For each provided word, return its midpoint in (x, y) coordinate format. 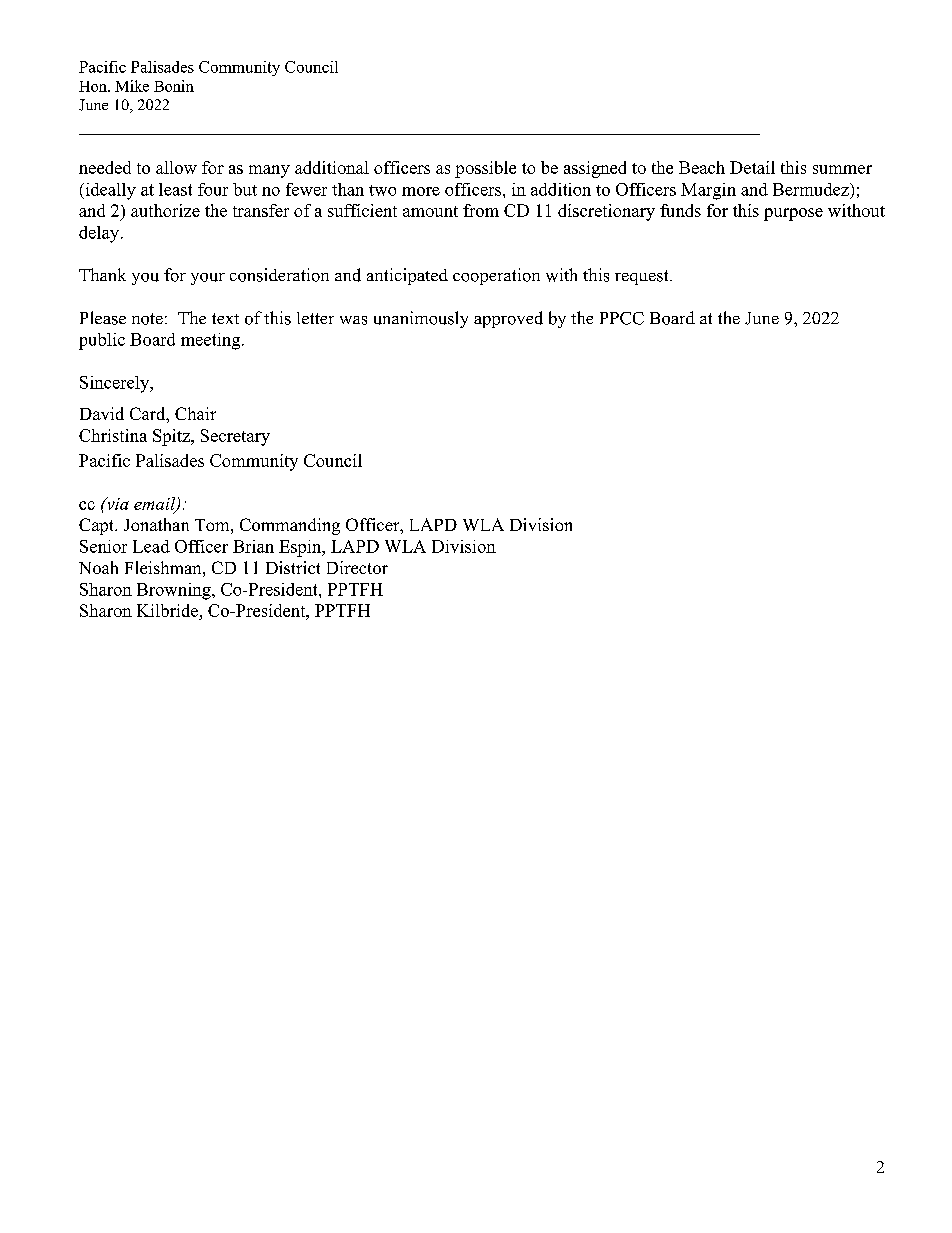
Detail (752, 167)
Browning (175, 591)
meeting (212, 341)
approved (508, 319)
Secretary (235, 437)
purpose (793, 214)
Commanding (290, 526)
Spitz (172, 437)
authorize (165, 210)
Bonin (174, 86)
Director (357, 567)
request (643, 277)
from (481, 210)
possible (485, 169)
